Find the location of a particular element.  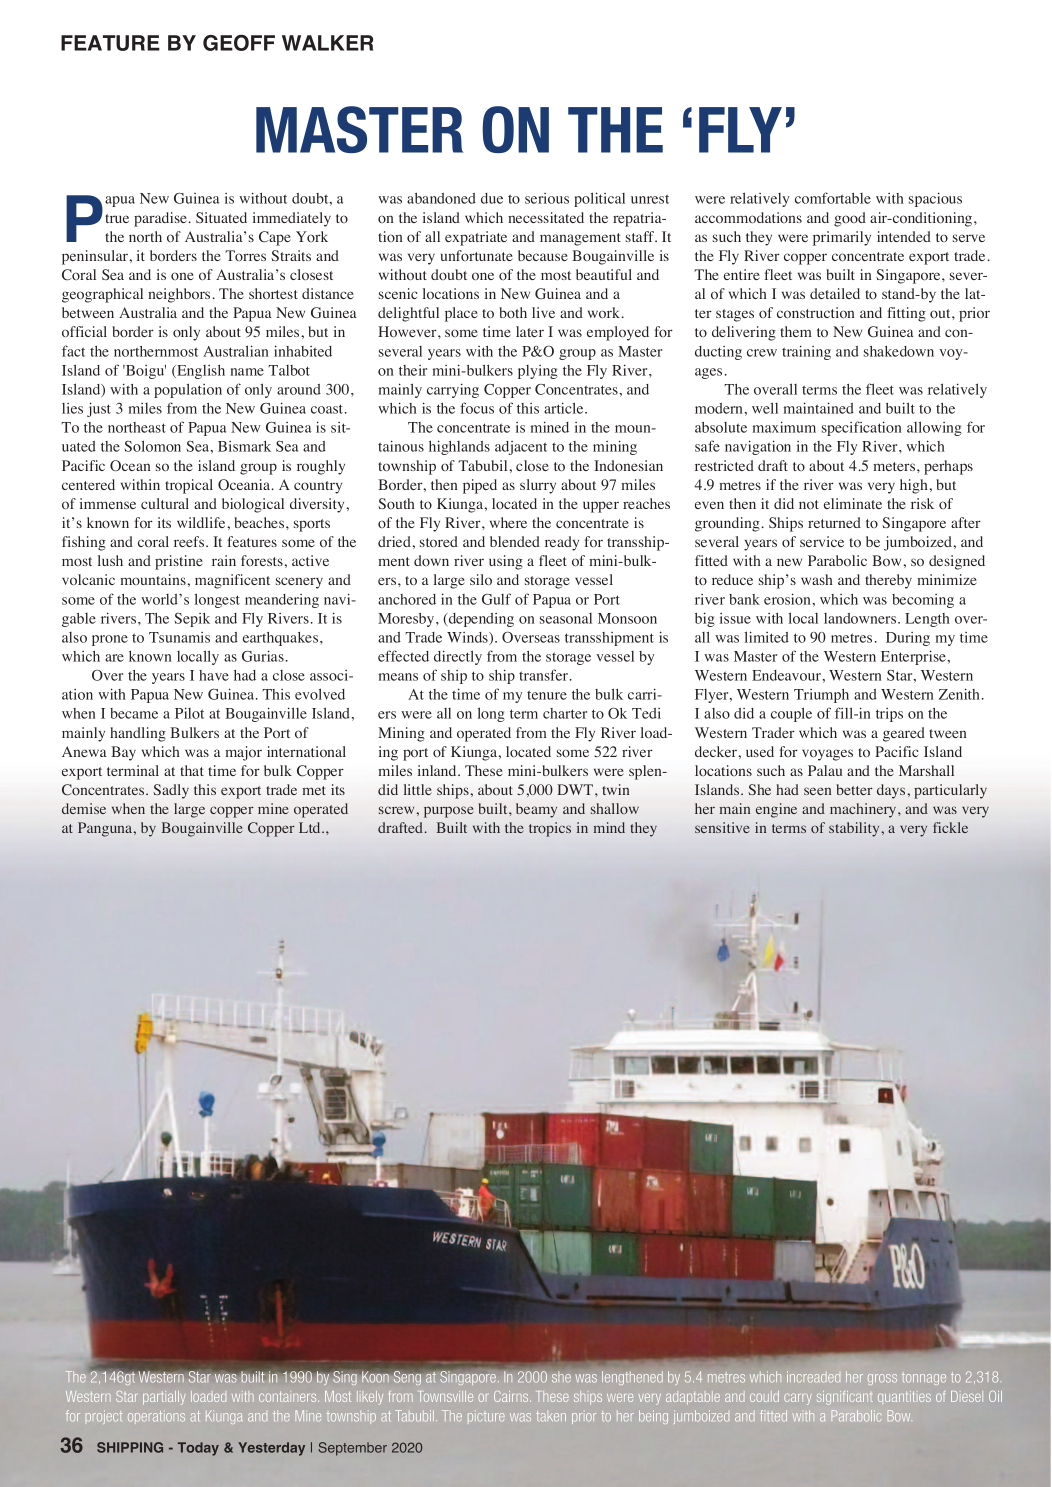

geared is located at coordinates (904, 734).
